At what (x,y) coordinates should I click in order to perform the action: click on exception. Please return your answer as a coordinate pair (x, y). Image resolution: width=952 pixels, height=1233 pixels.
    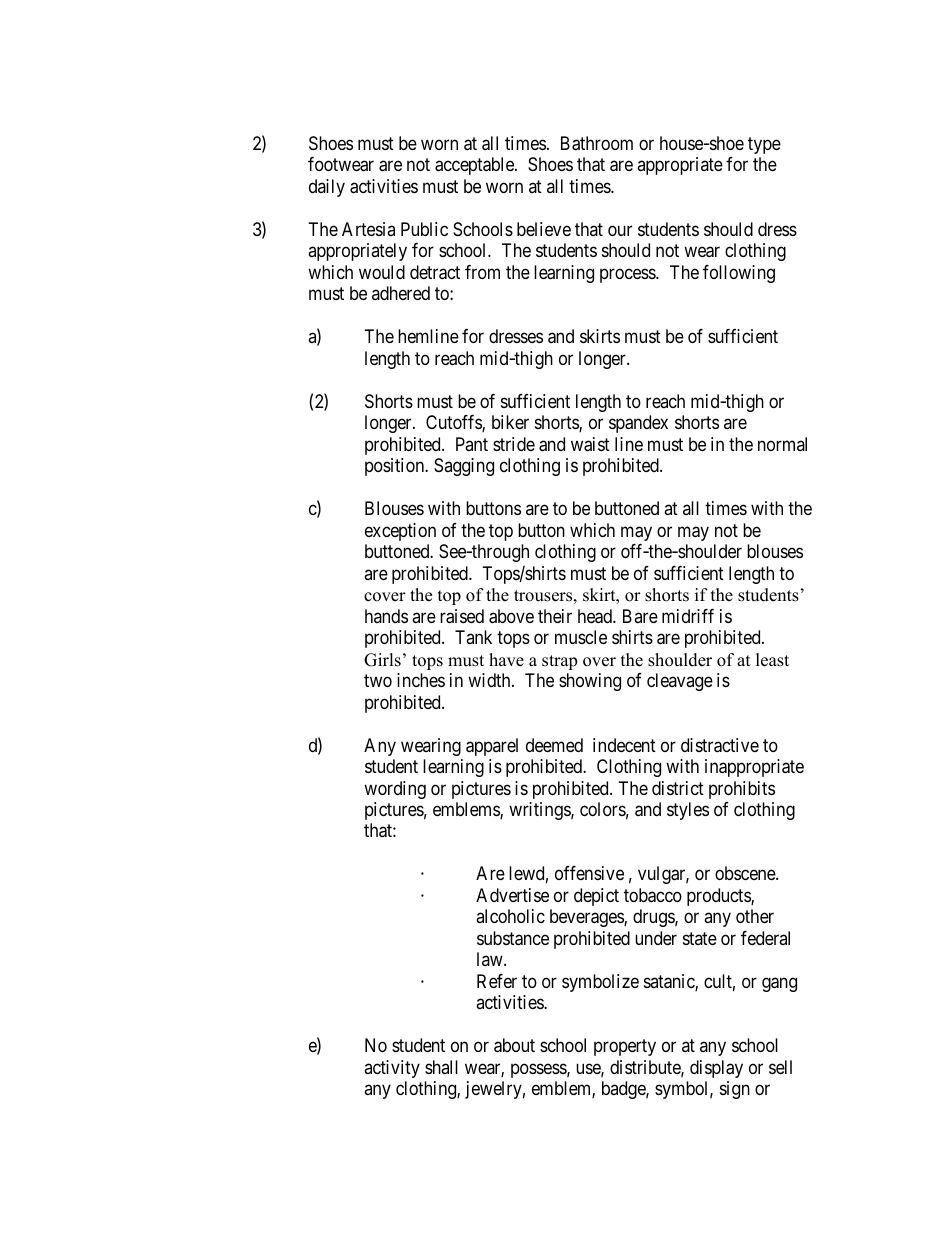
    Looking at the image, I should click on (400, 532).
